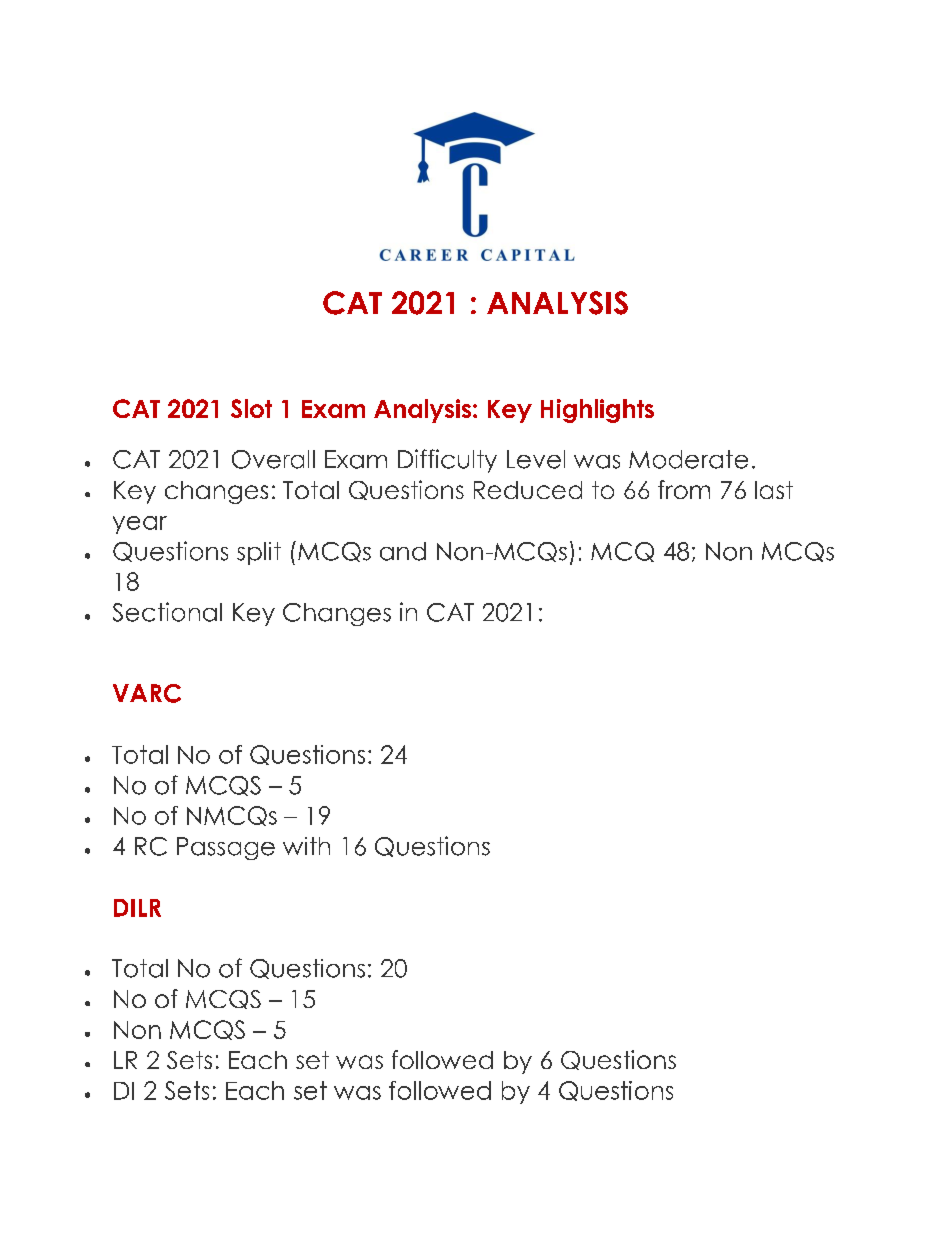 The image size is (952, 1233). I want to click on and, so click(403, 551).
